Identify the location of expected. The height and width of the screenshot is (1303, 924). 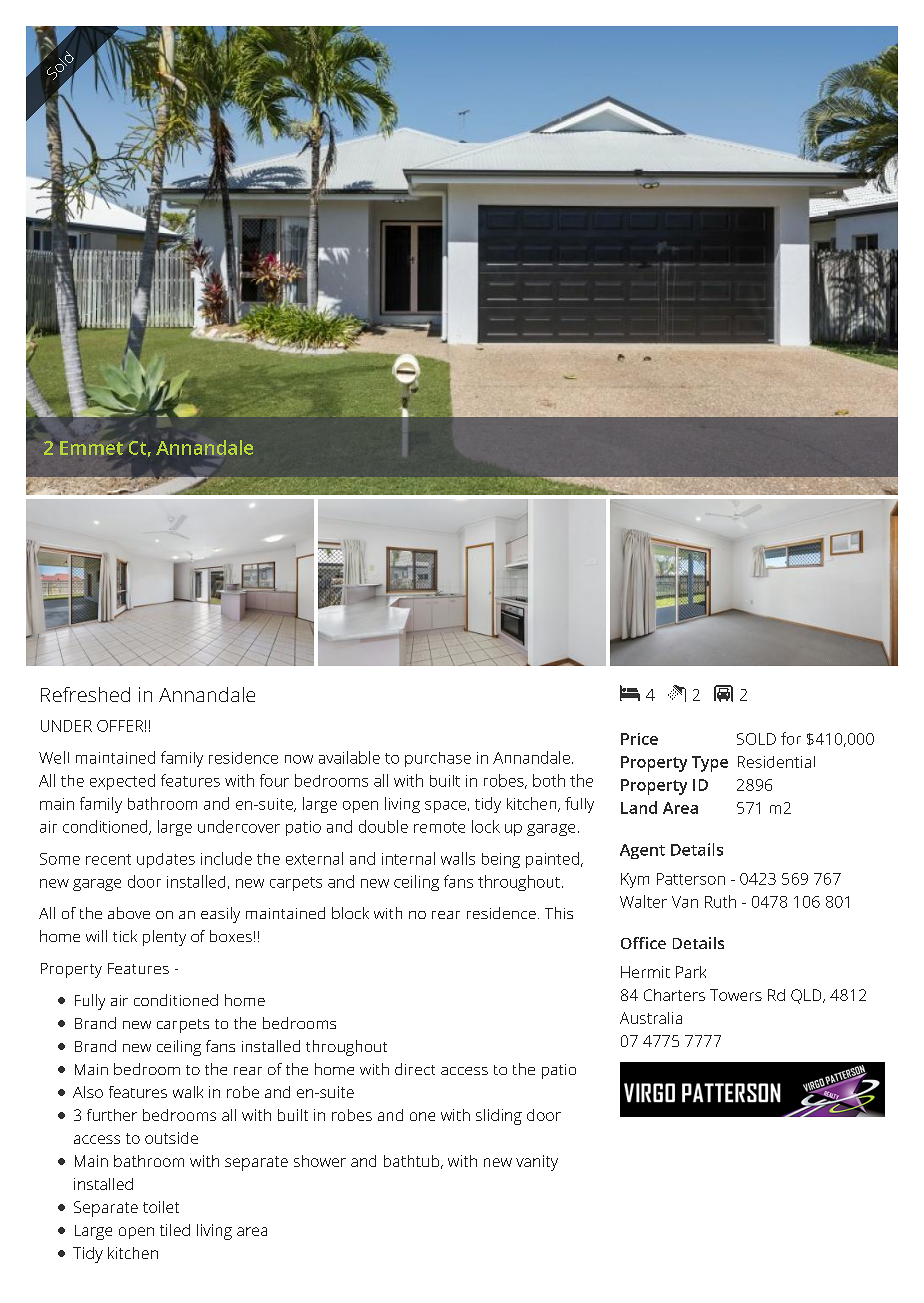
(122, 782).
